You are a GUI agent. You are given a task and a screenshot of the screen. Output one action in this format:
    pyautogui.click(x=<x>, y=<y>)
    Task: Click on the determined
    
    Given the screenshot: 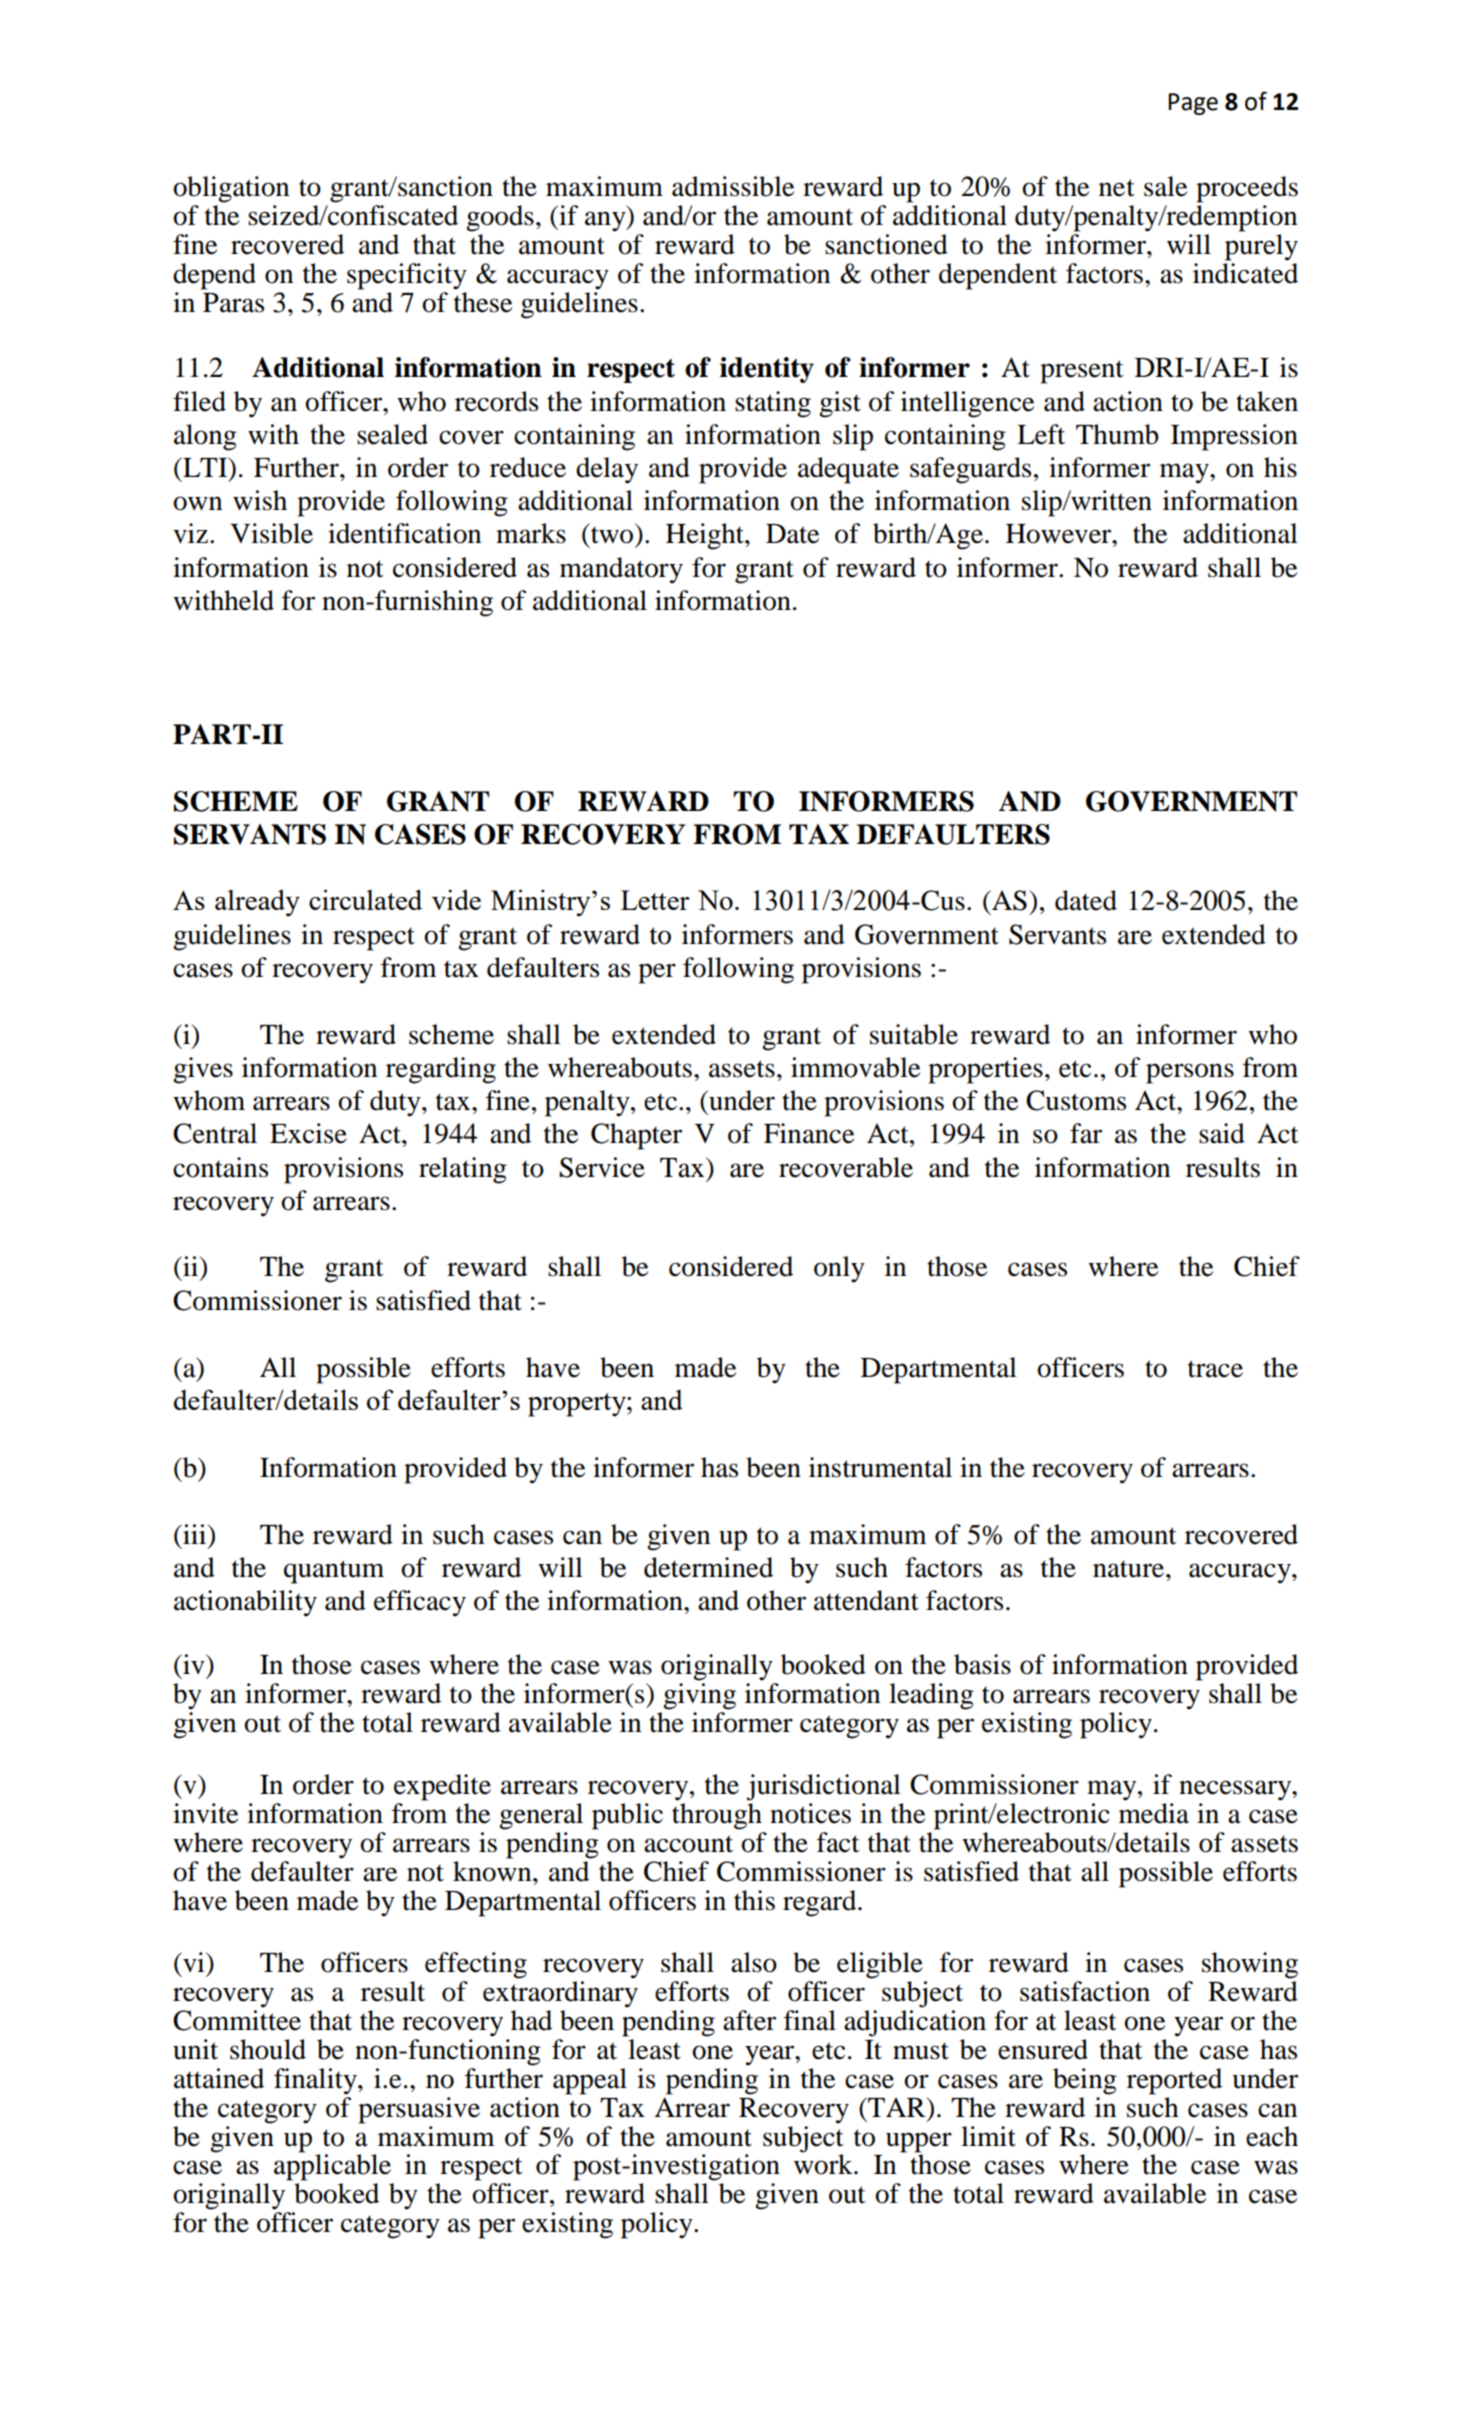 What is the action you would take?
    pyautogui.click(x=708, y=1567)
